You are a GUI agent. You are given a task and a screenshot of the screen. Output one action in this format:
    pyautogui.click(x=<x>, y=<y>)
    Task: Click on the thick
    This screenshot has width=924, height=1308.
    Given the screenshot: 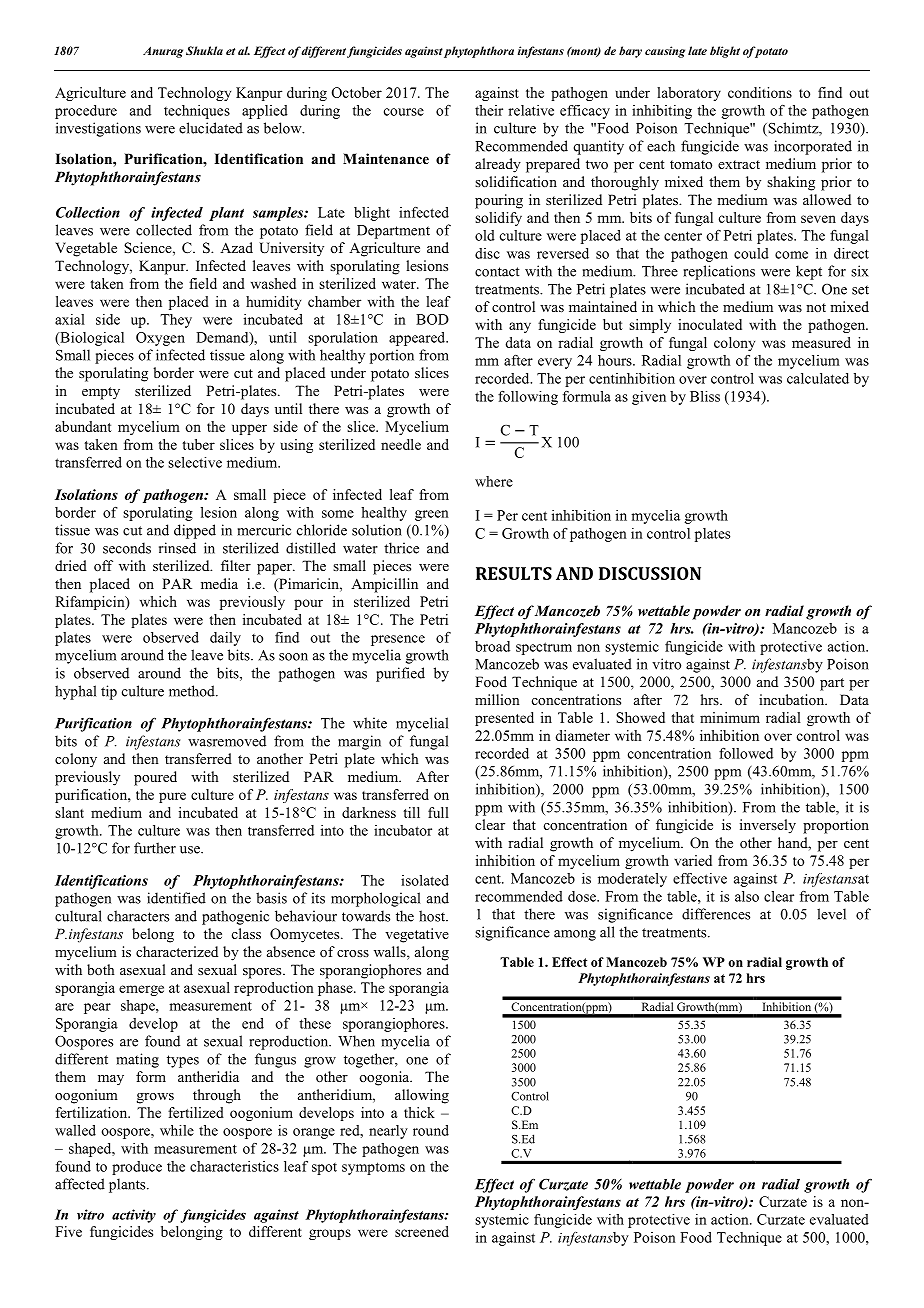 What is the action you would take?
    pyautogui.click(x=419, y=1112)
